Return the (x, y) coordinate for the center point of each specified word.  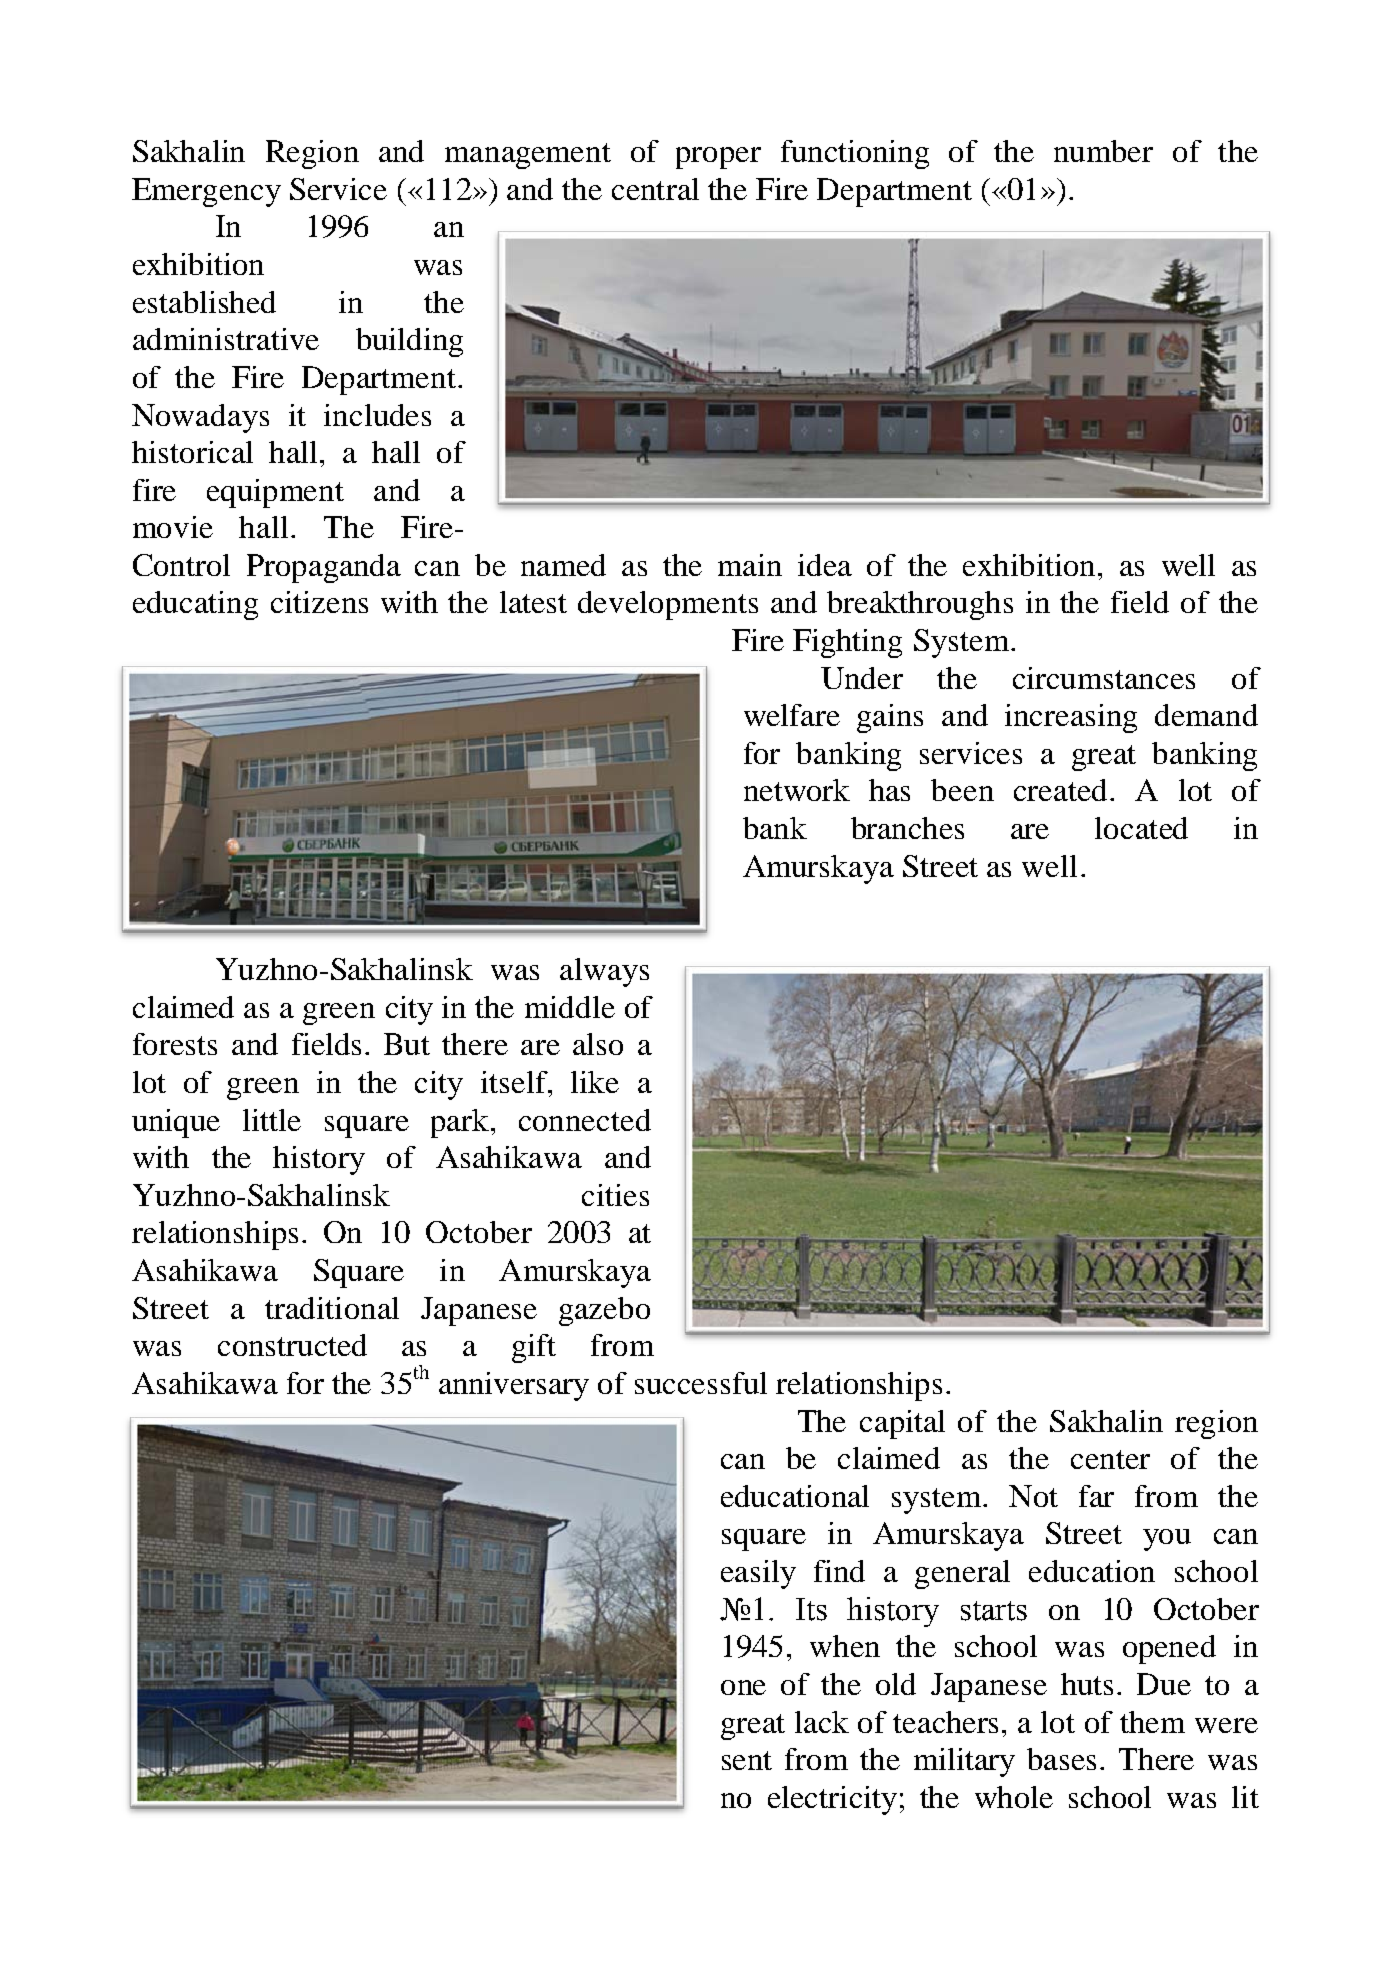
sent (747, 1760)
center (1110, 1459)
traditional (332, 1308)
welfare (792, 715)
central (655, 189)
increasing (1071, 718)
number (1103, 151)
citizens (319, 602)
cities (615, 1195)
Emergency (206, 192)
